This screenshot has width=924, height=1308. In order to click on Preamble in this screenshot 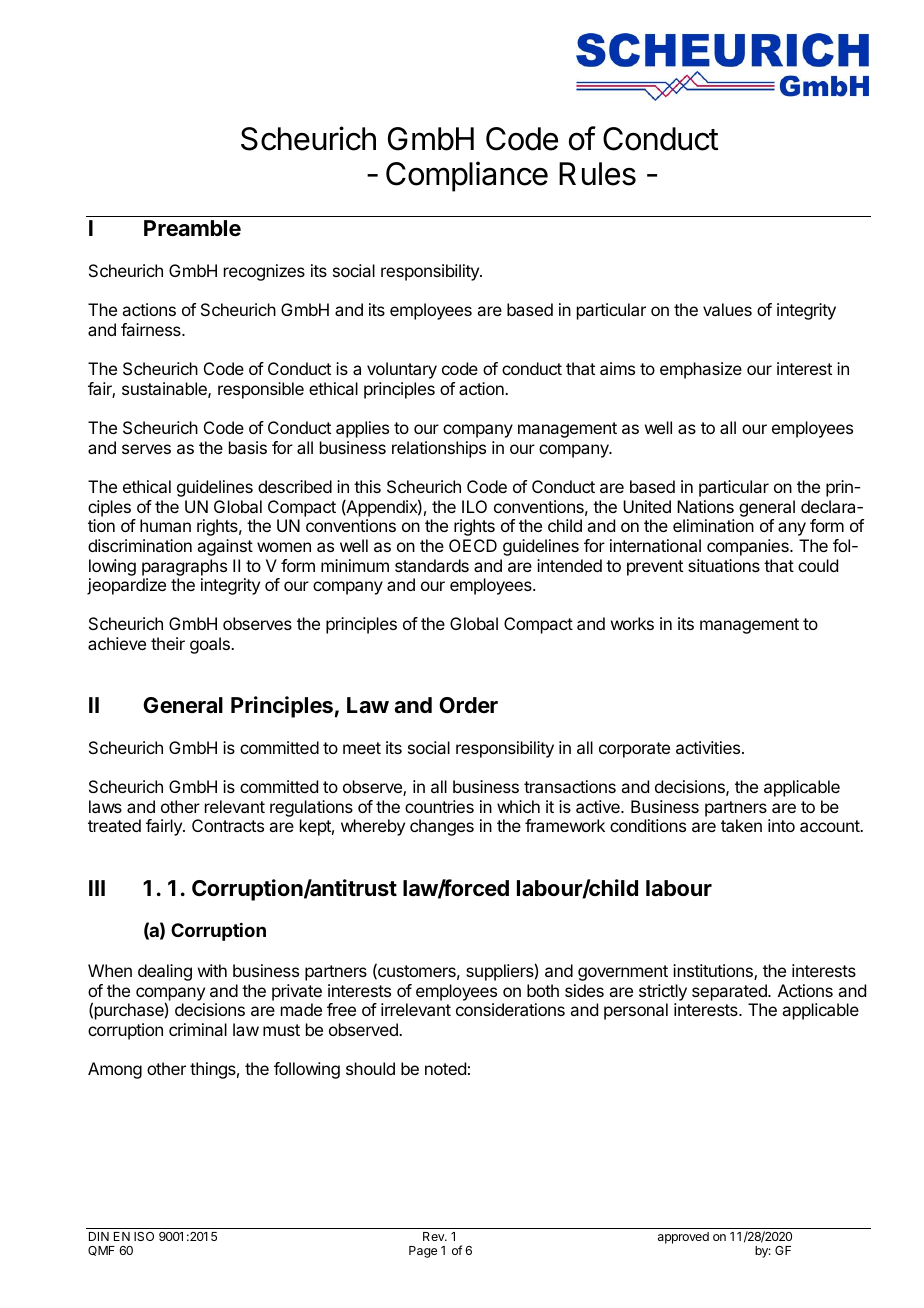, I will do `click(192, 228)`.
